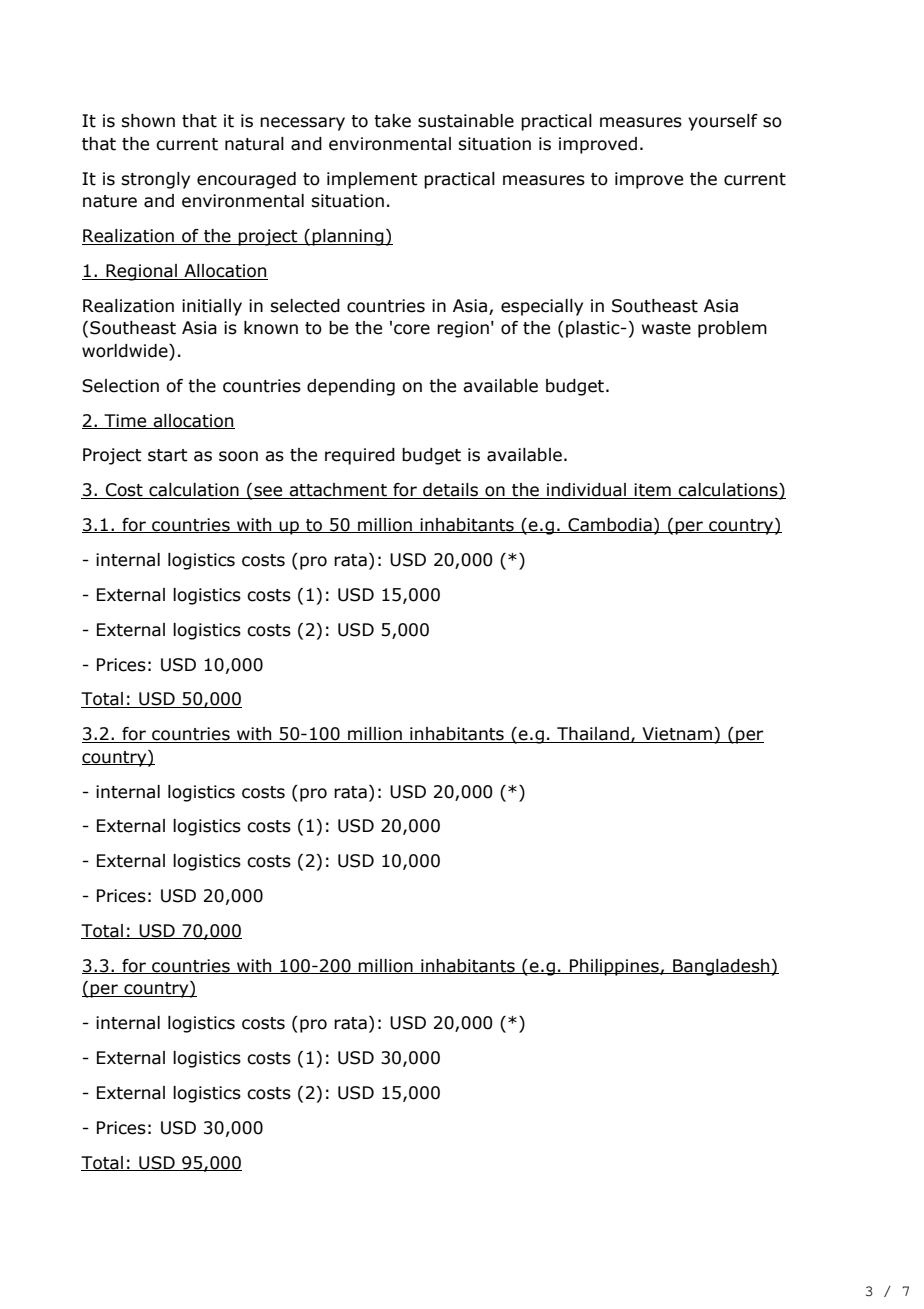  I want to click on Vietnam, so click(677, 735).
